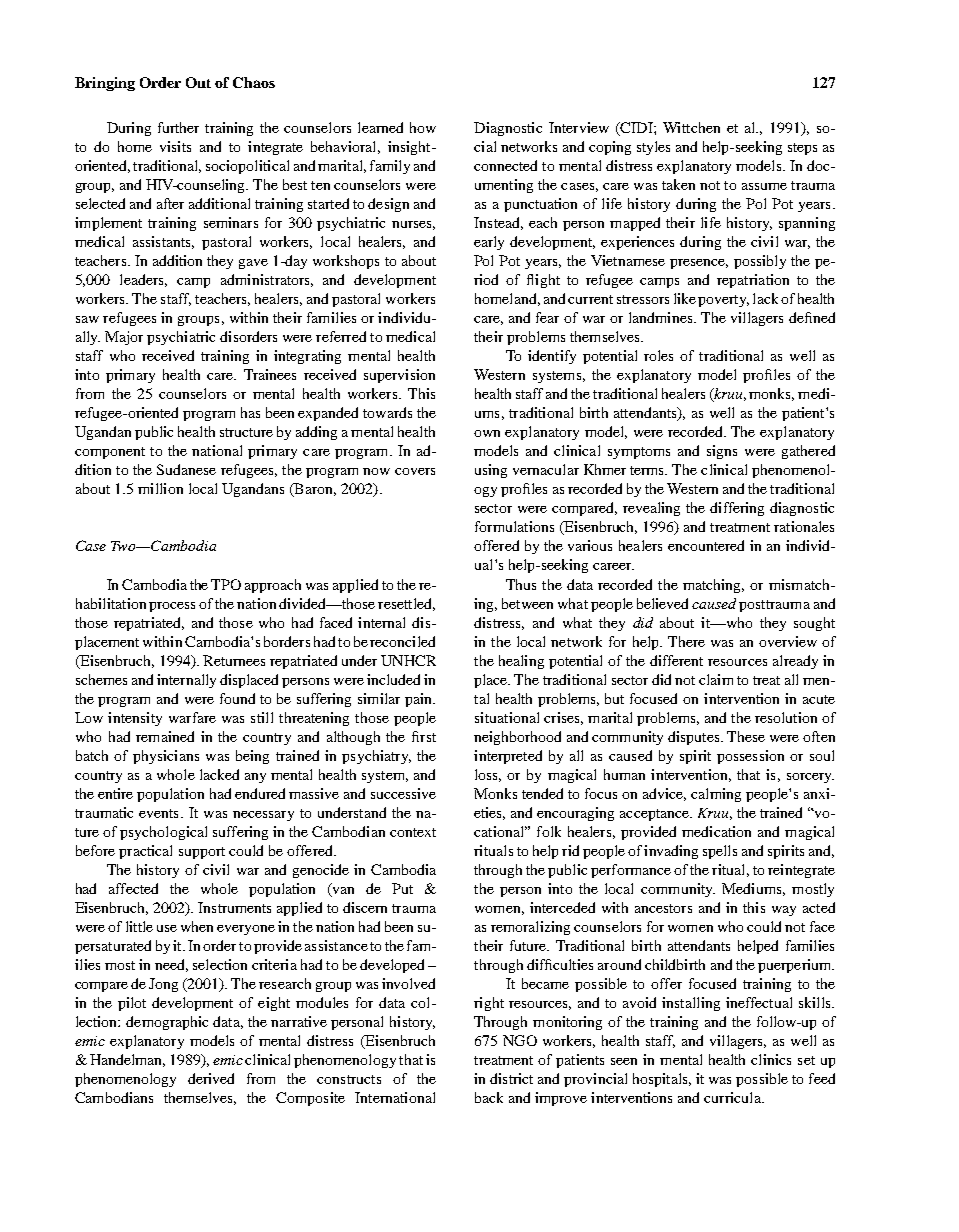 Image resolution: width=959 pixels, height=1232 pixels. I want to click on further, so click(178, 127).
